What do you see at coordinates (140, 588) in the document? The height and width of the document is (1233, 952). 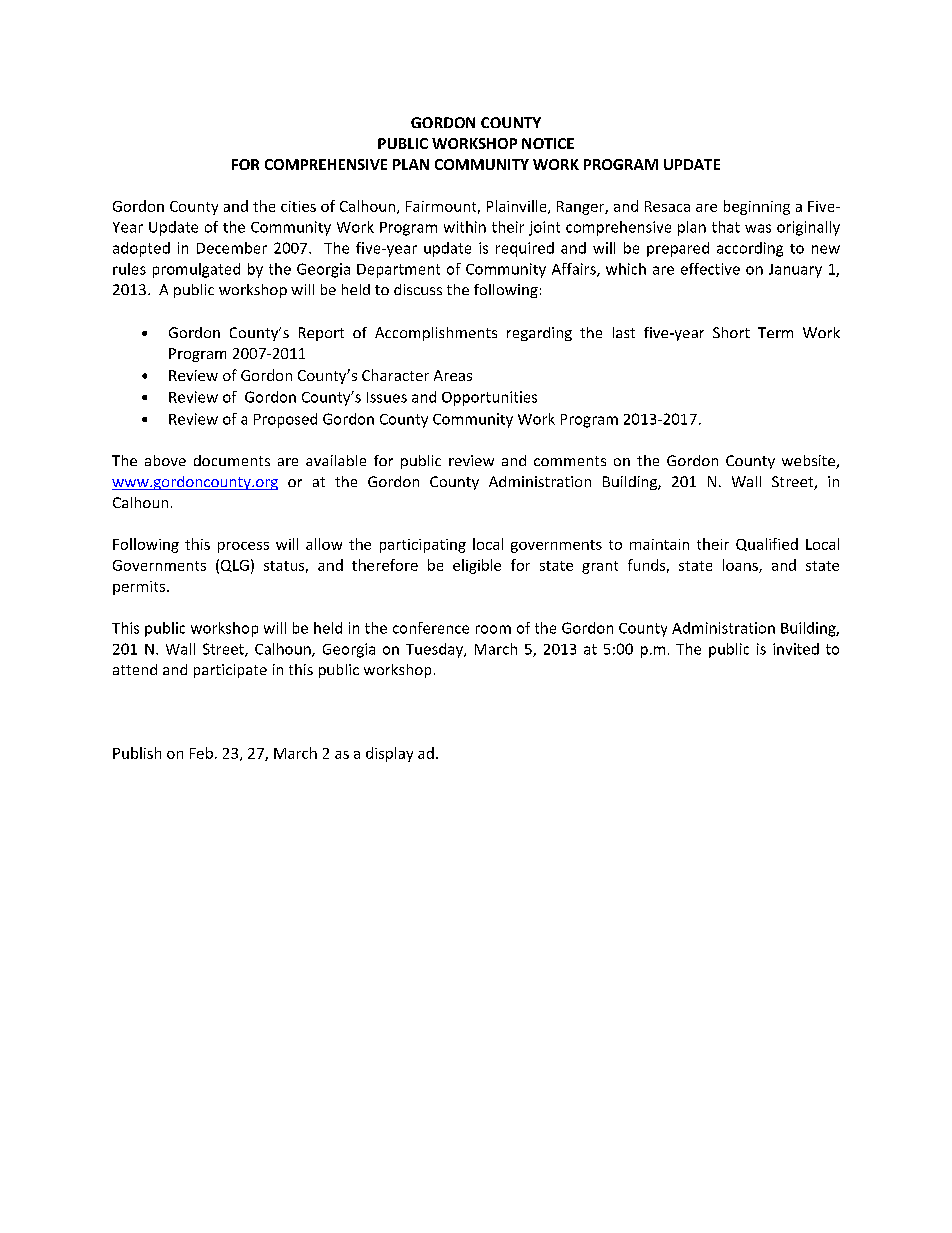 I see `permits` at bounding box center [140, 588].
